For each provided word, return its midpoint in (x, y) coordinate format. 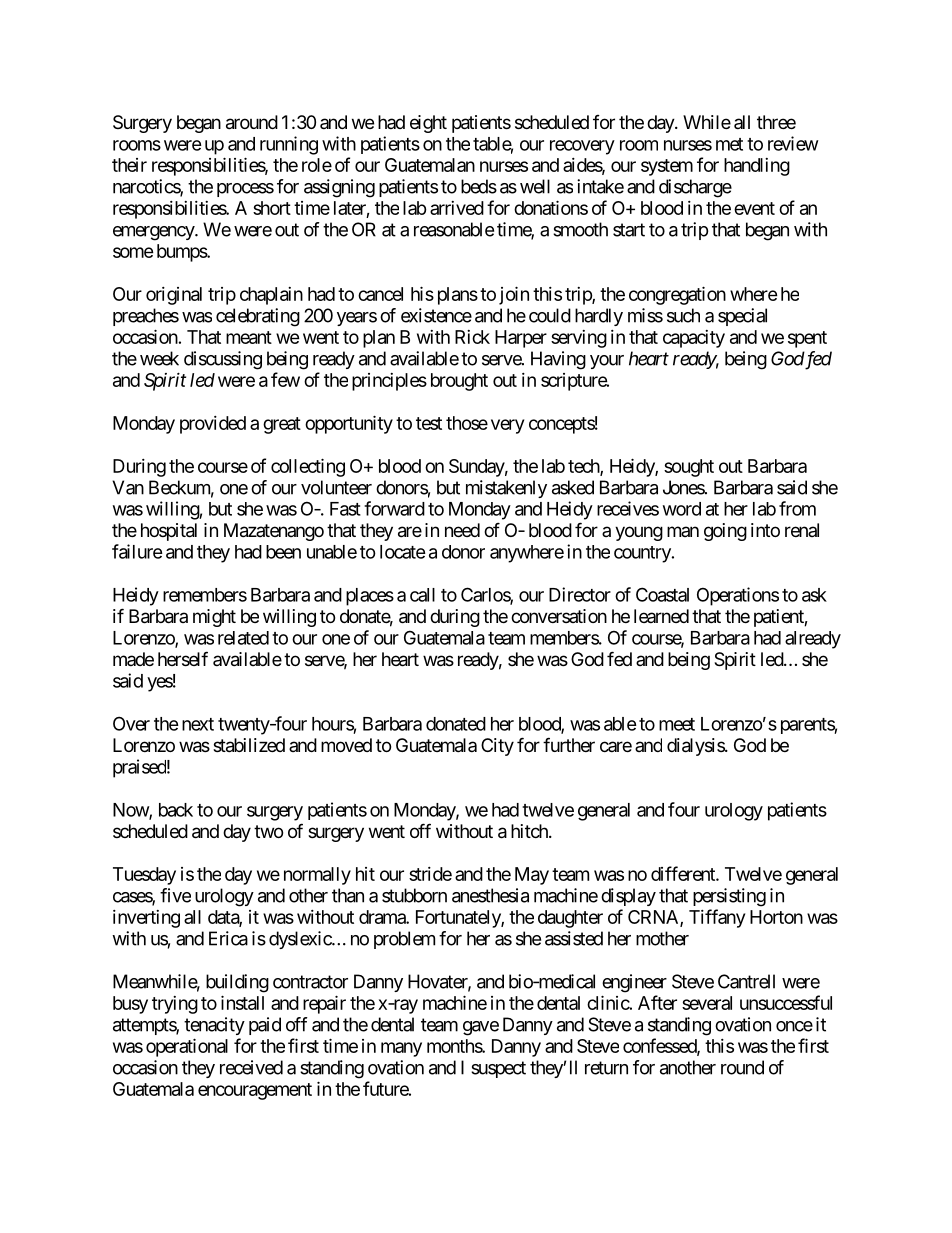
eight (428, 124)
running (289, 145)
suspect (498, 1069)
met (729, 144)
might (214, 618)
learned (661, 616)
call (422, 595)
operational (187, 1047)
